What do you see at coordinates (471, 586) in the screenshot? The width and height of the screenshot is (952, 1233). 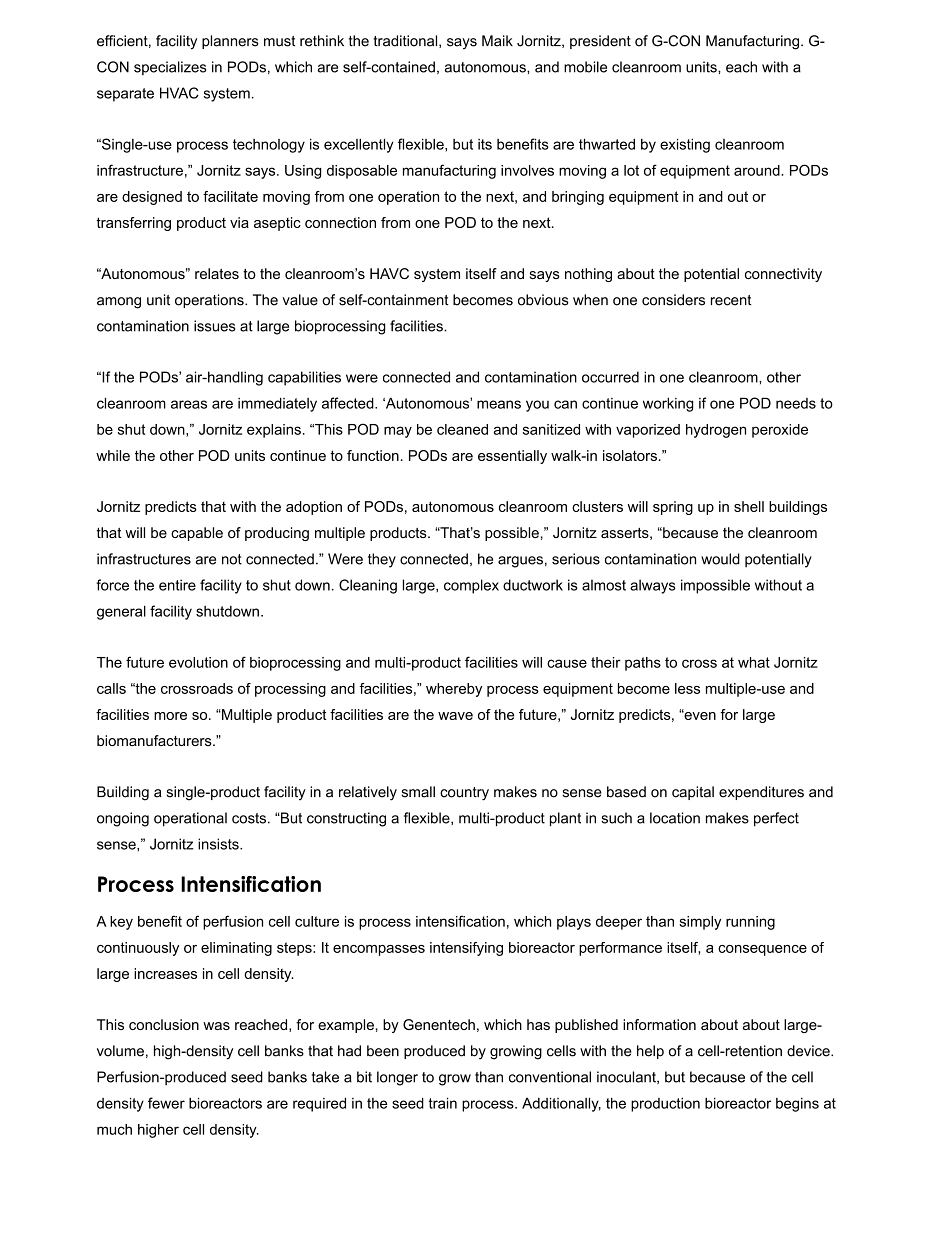 I see `complex` at bounding box center [471, 586].
